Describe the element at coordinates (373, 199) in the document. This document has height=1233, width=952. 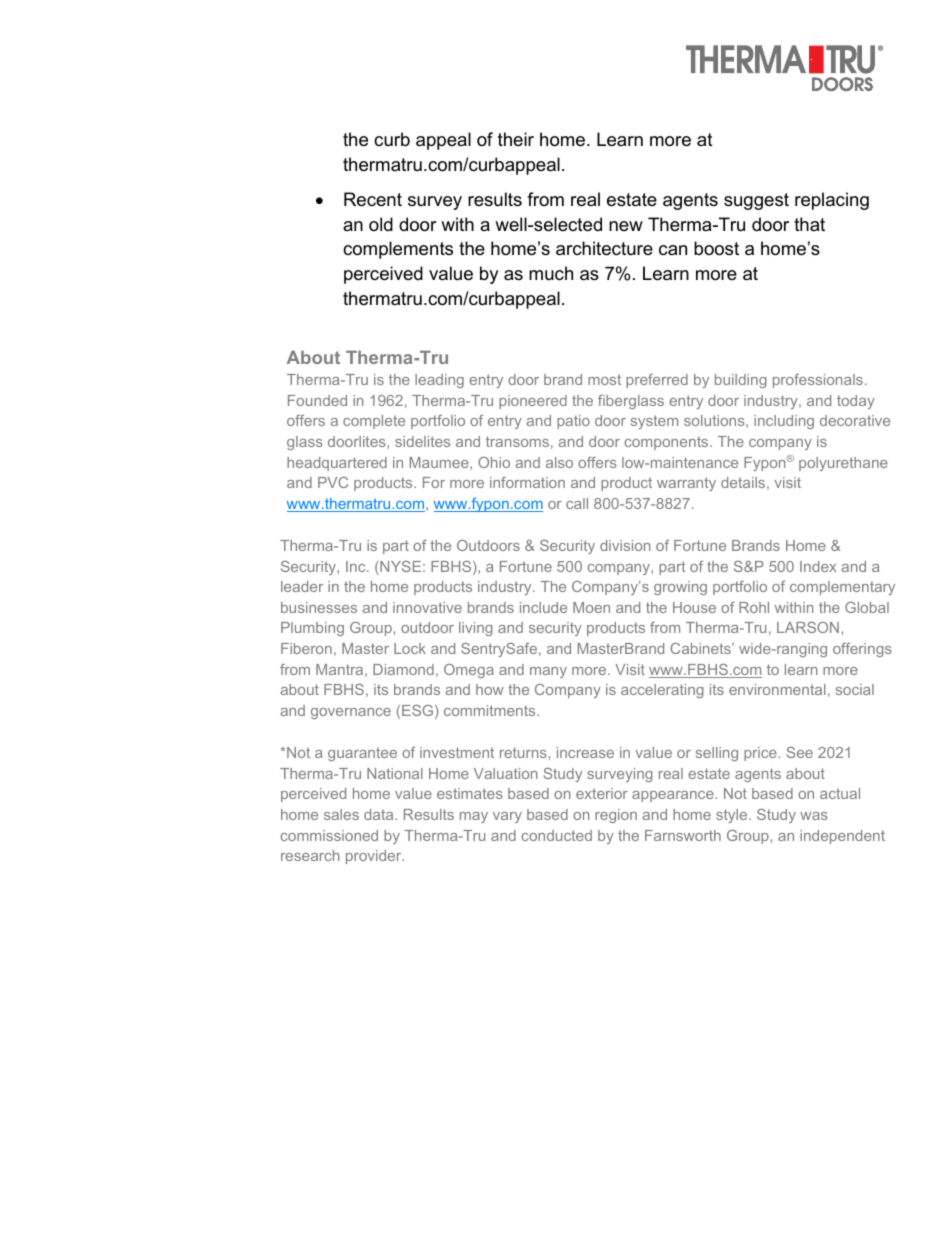
I see `Recent` at that location.
